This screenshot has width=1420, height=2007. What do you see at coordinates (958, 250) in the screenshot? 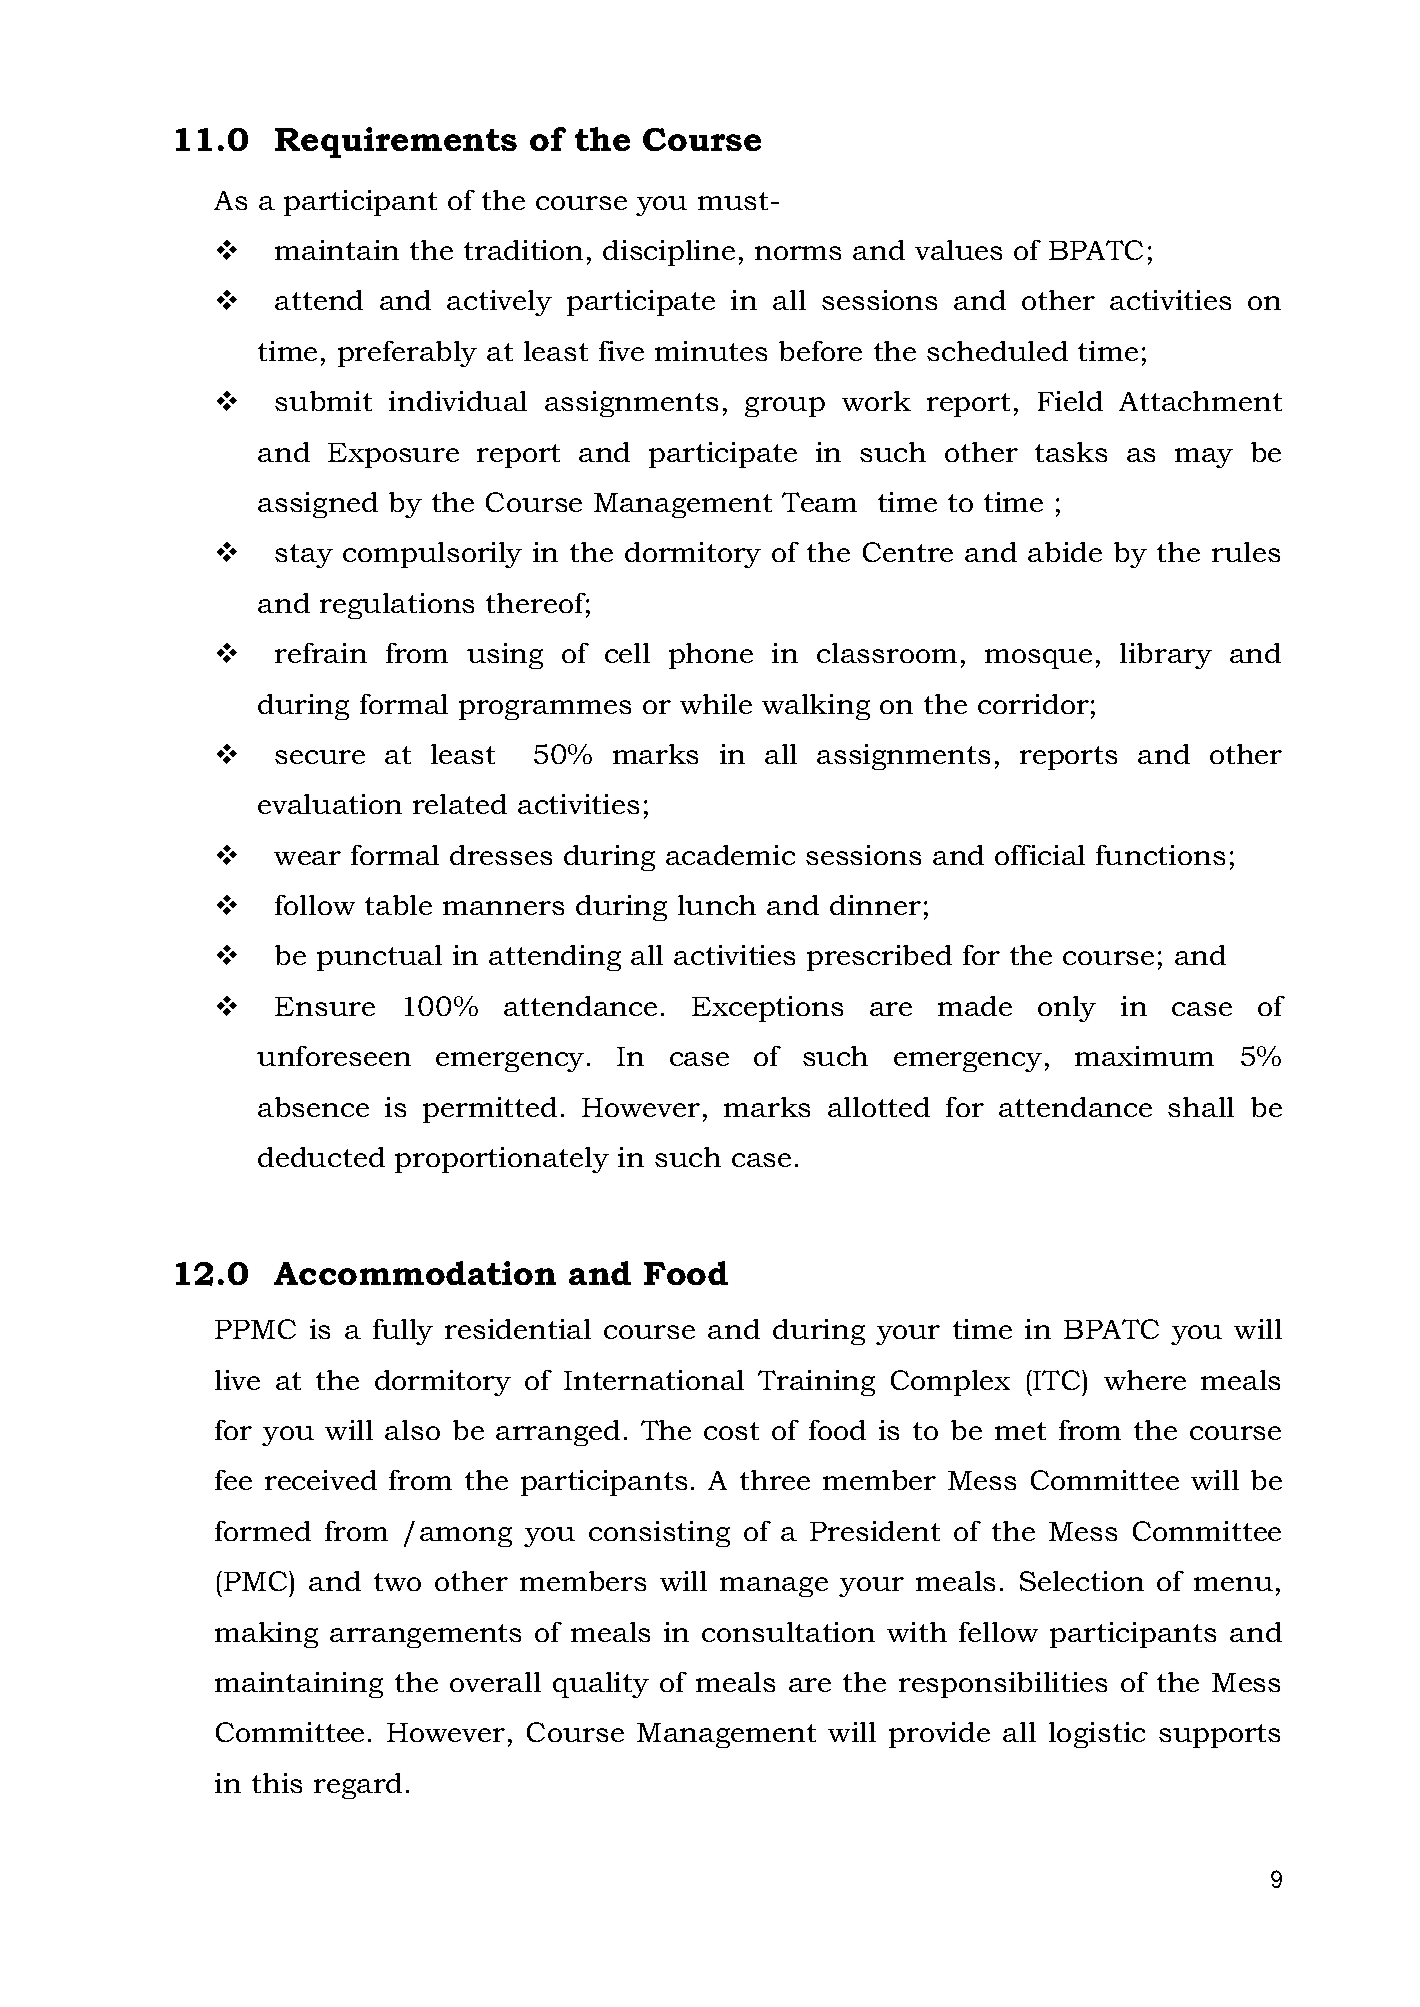
I see `values` at bounding box center [958, 250].
